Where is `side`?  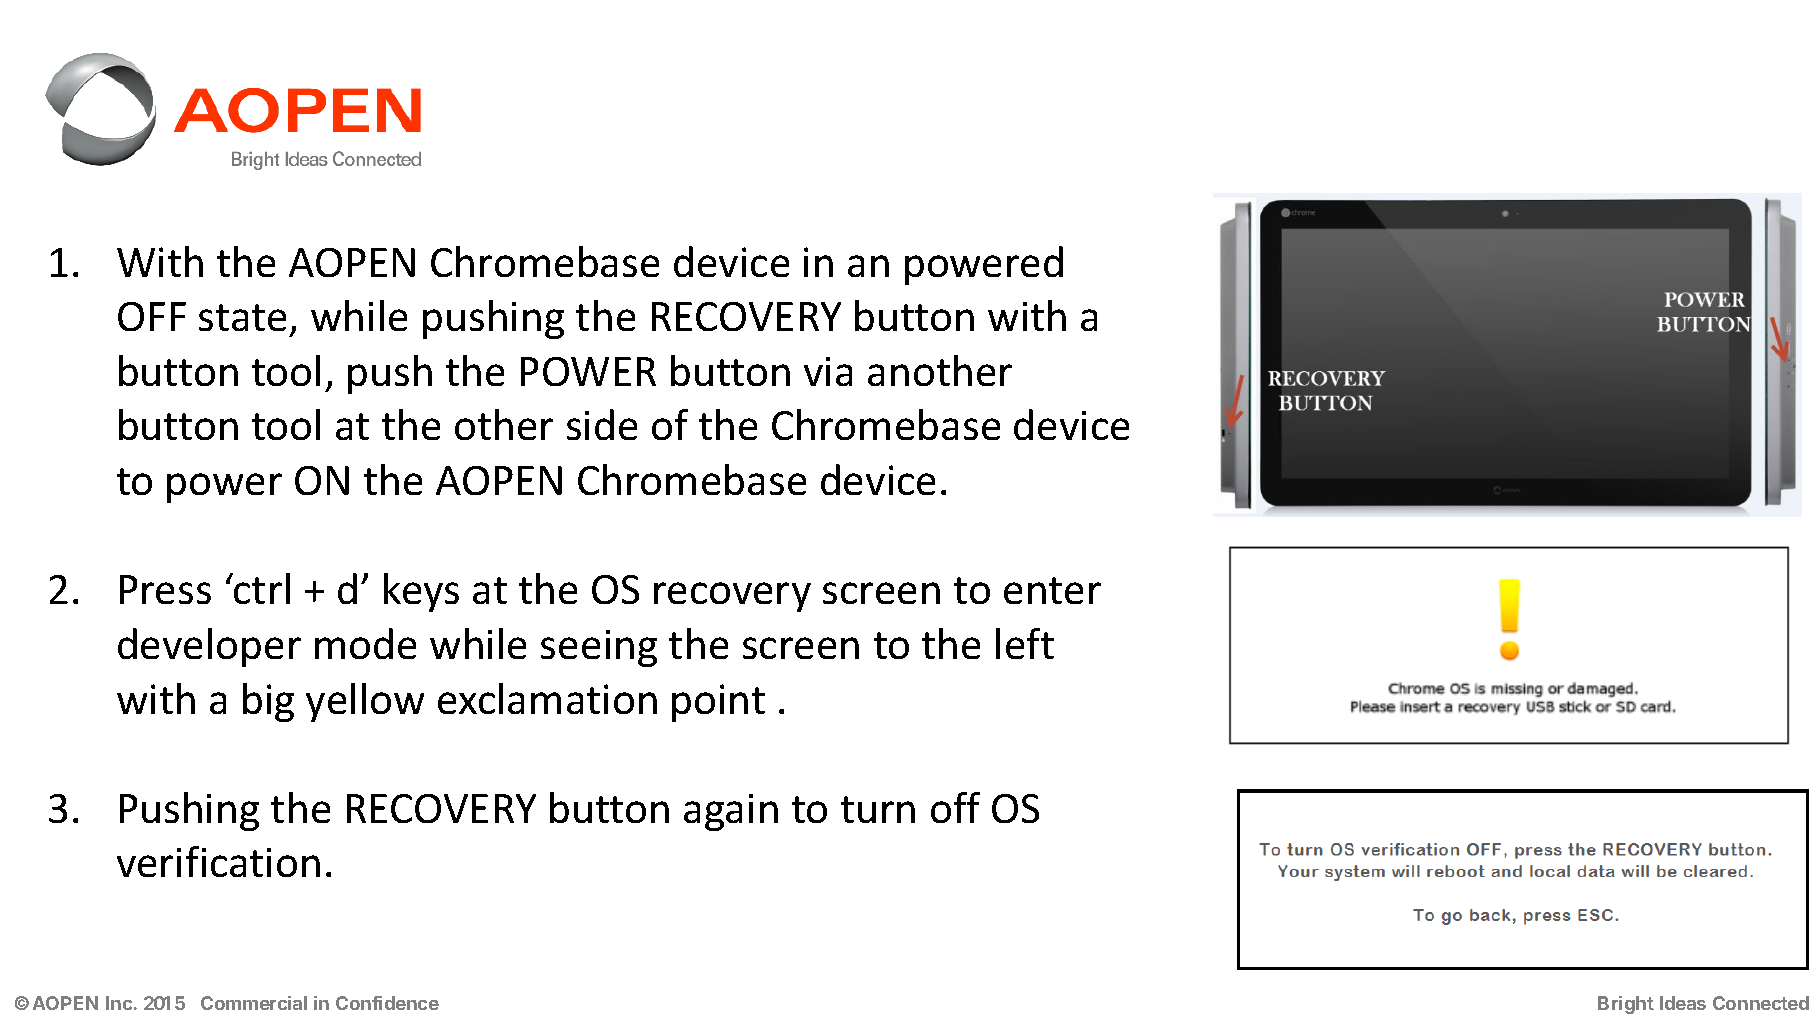 side is located at coordinates (602, 424).
